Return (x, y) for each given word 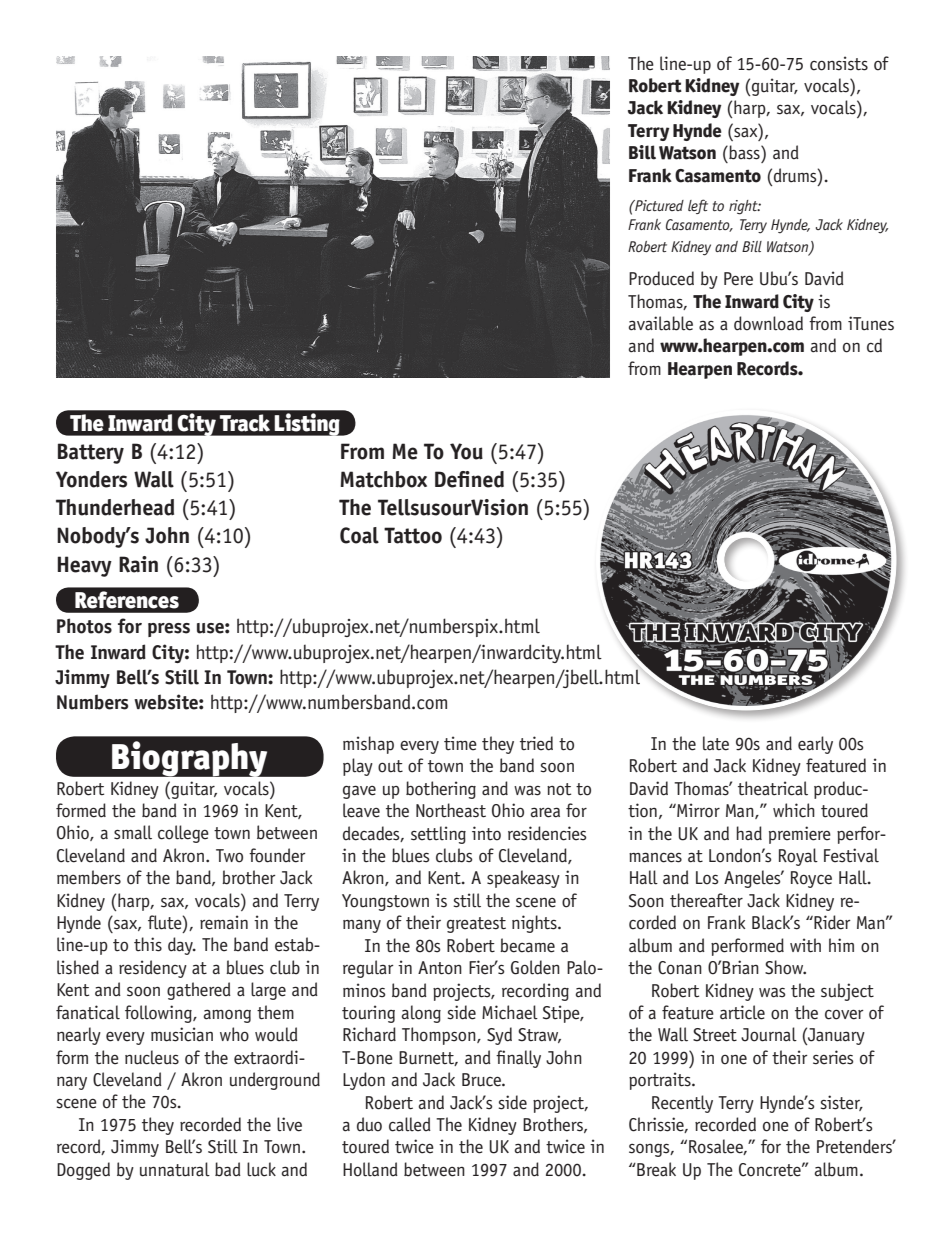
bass (744, 152)
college (183, 834)
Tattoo (413, 535)
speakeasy (523, 879)
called (410, 1124)
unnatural (175, 1169)
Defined (469, 479)
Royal (798, 857)
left (698, 206)
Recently (682, 1104)
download (768, 323)
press (169, 630)
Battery (91, 453)
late (716, 743)
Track (245, 422)
